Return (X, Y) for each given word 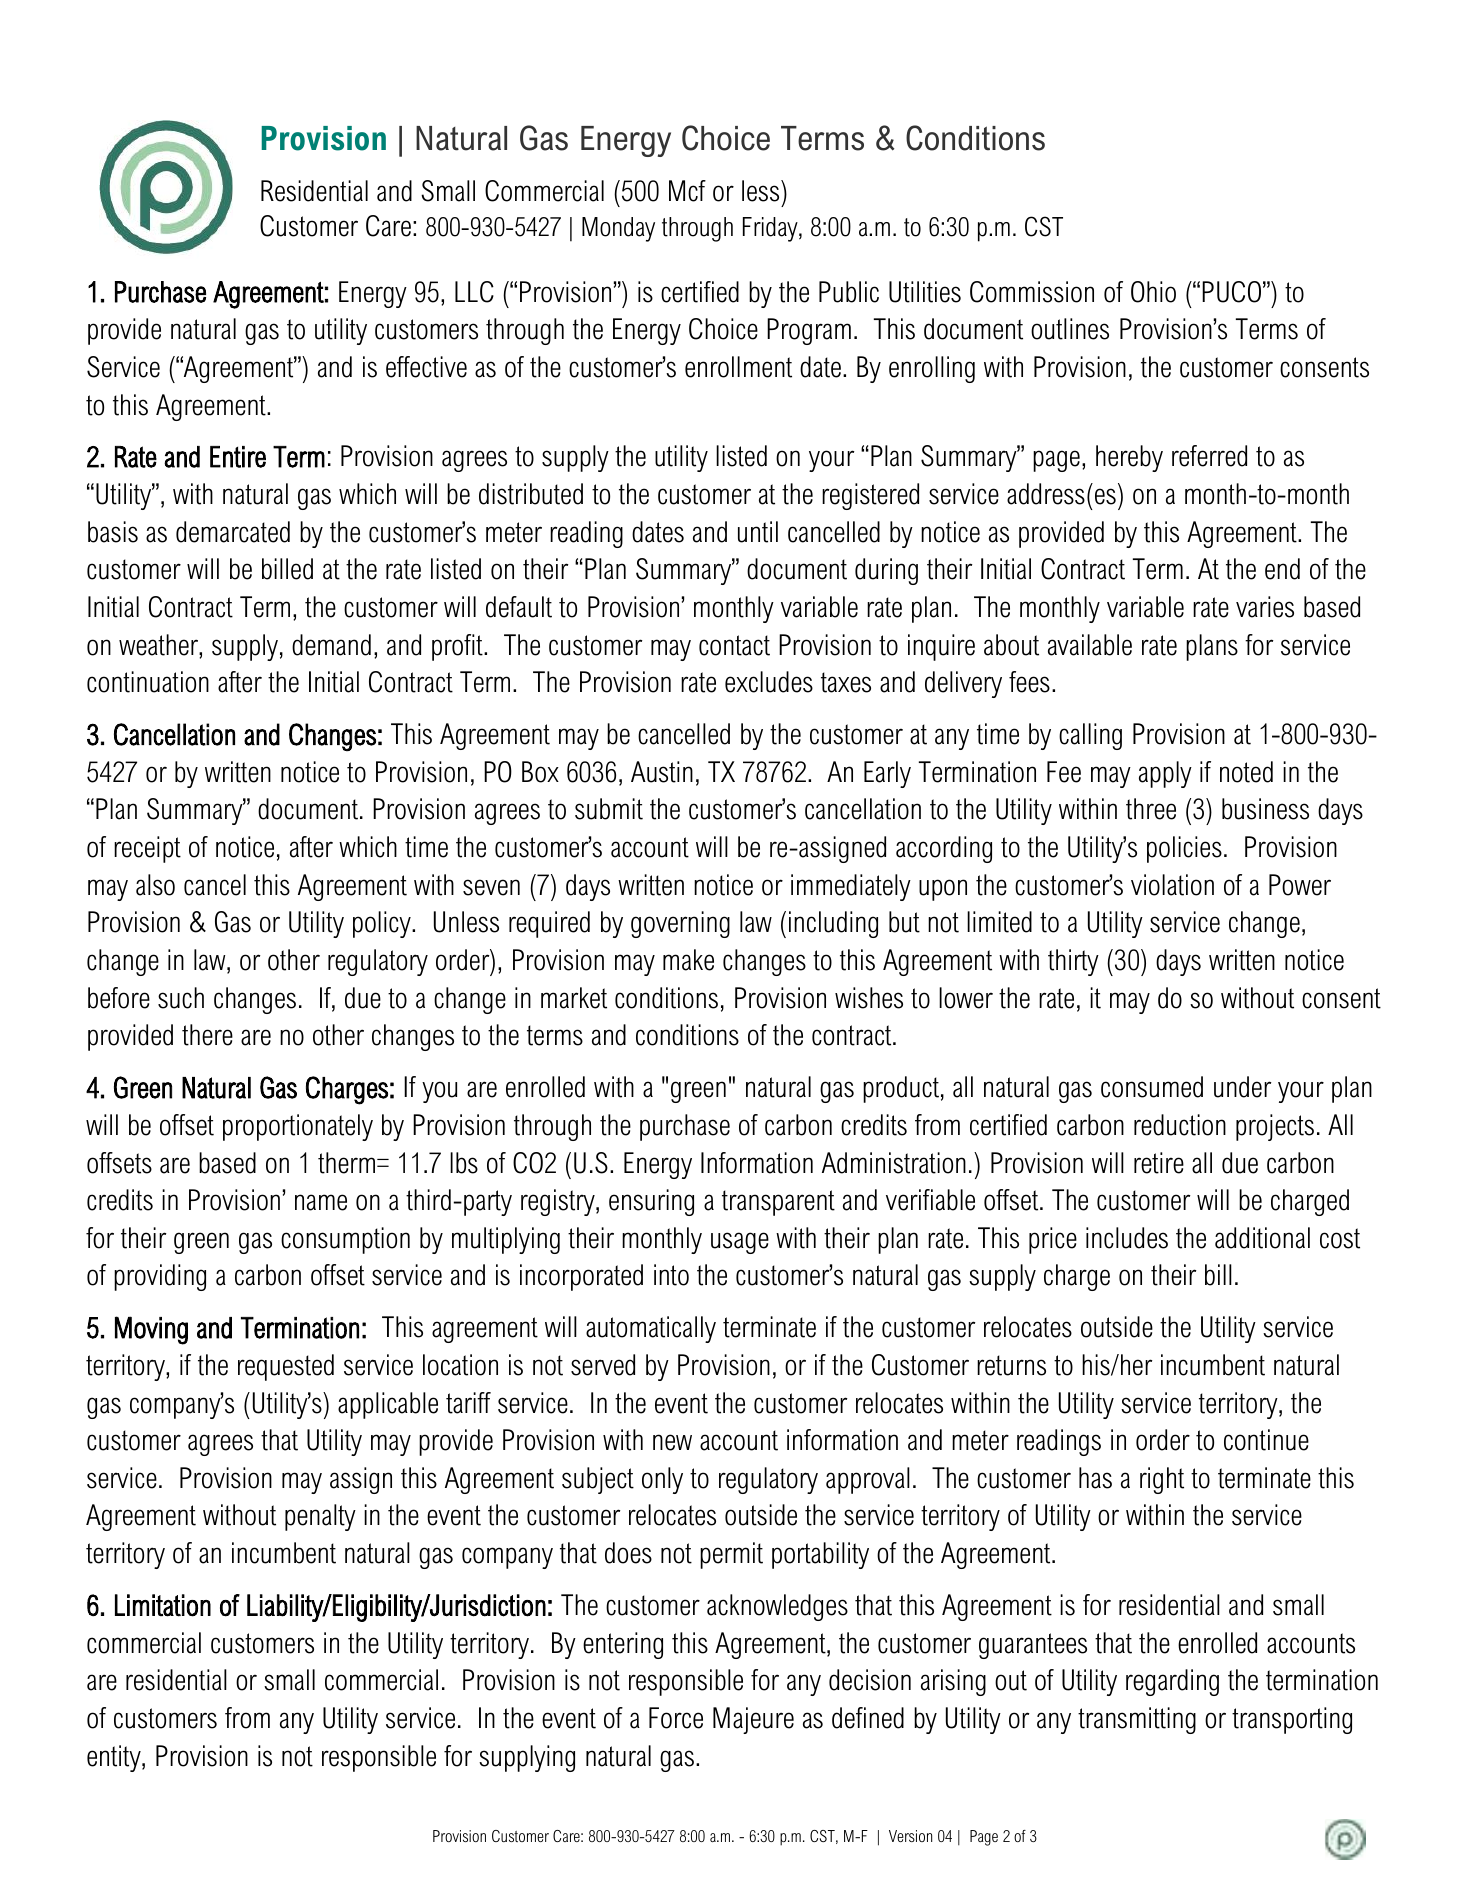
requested (286, 1367)
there (207, 1035)
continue (1266, 1440)
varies (1265, 607)
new (672, 1442)
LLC (474, 292)
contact (734, 645)
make (688, 960)
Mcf (687, 191)
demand (331, 645)
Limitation (163, 1605)
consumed (1152, 1087)
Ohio (1153, 292)
